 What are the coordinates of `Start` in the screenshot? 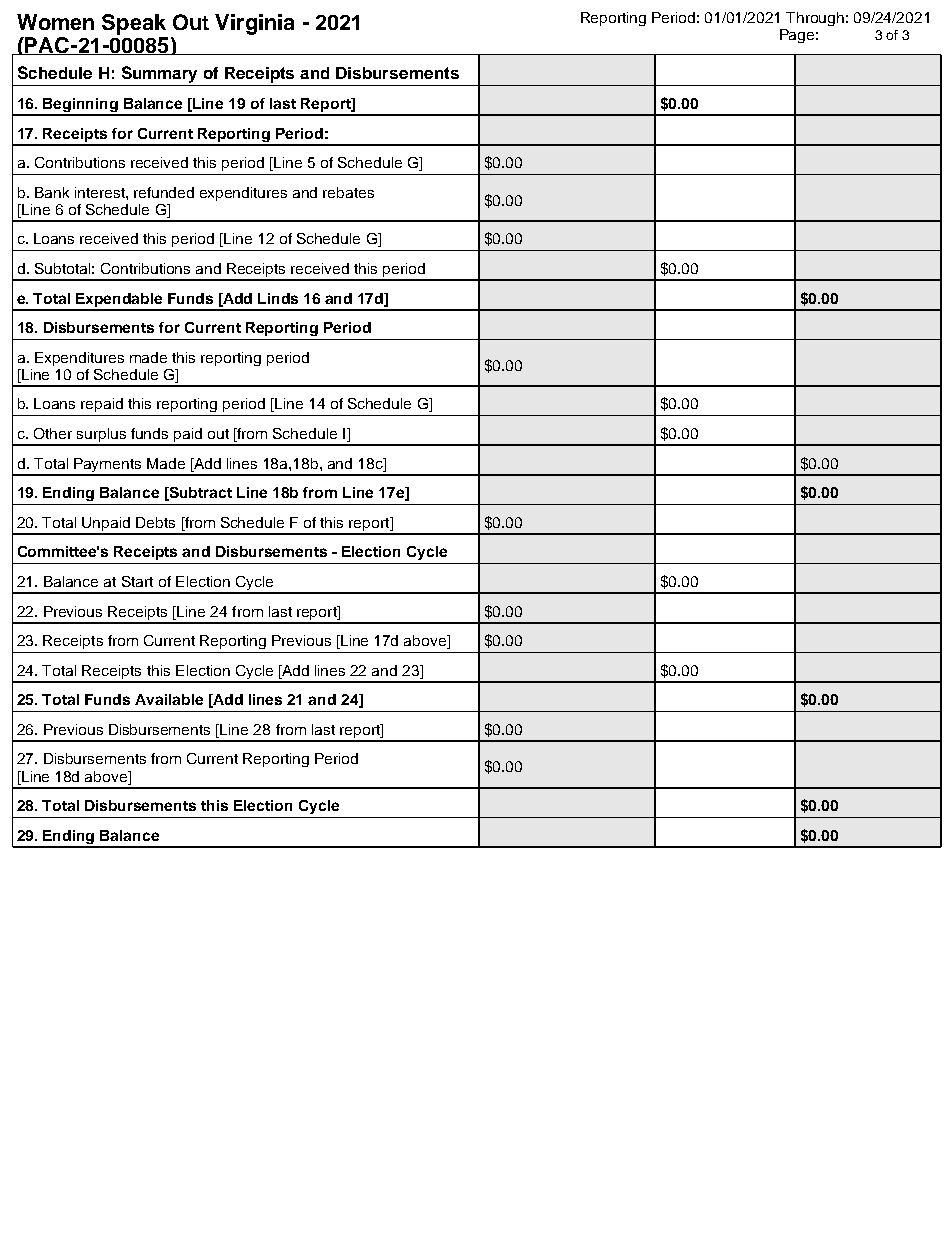 It's located at (137, 581).
